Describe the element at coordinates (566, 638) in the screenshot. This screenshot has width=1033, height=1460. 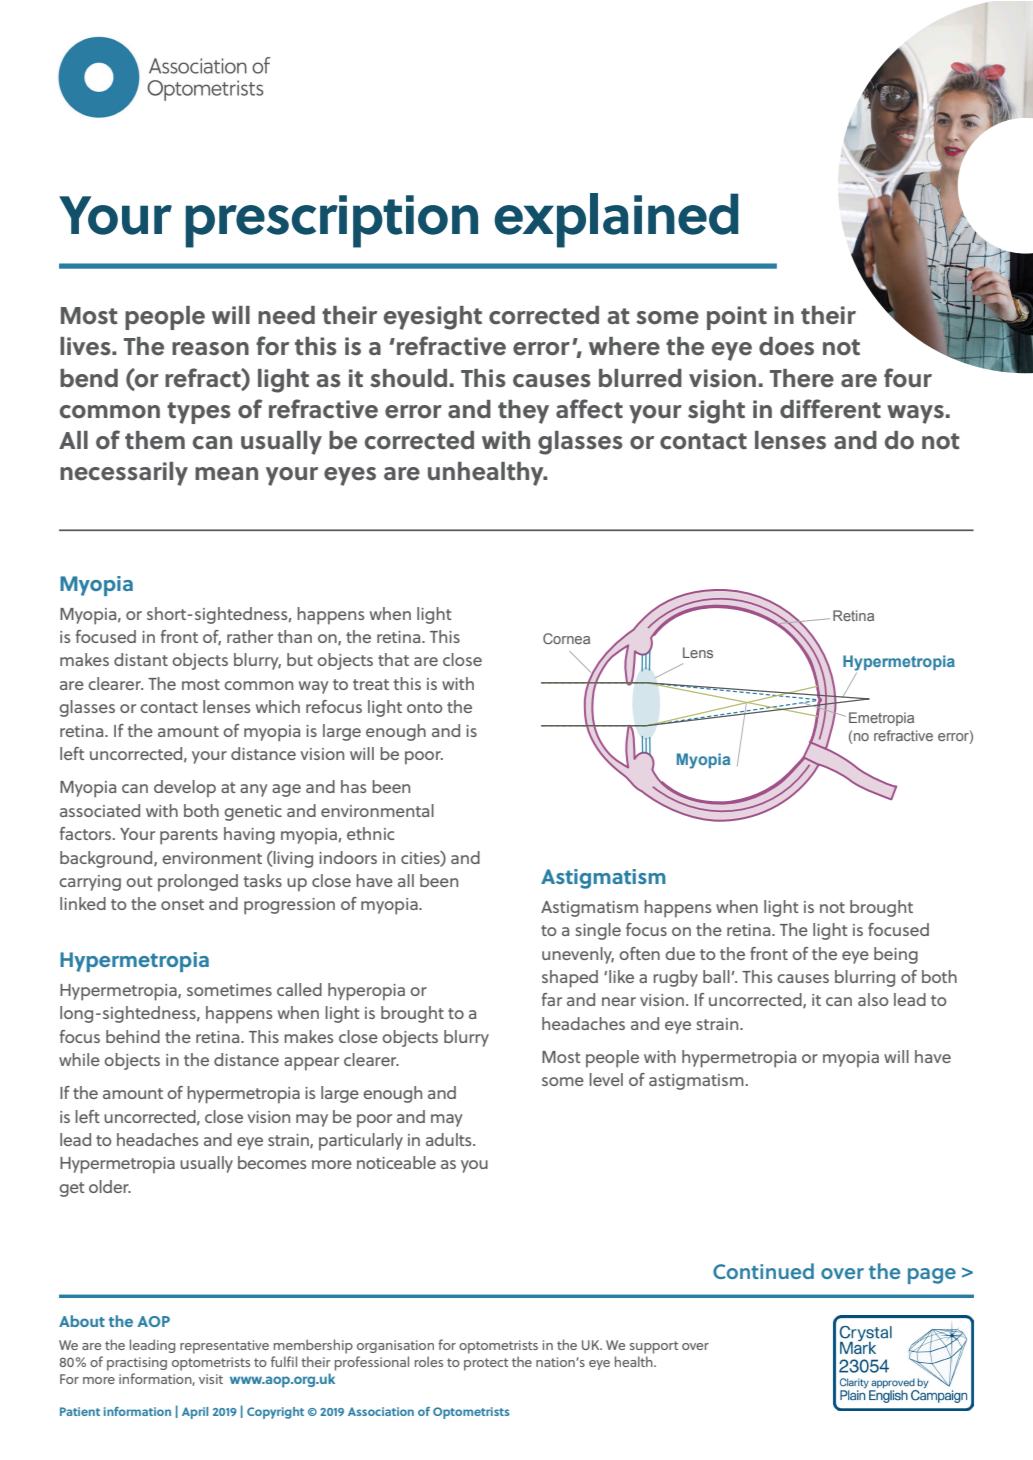
I see `Cornea` at that location.
